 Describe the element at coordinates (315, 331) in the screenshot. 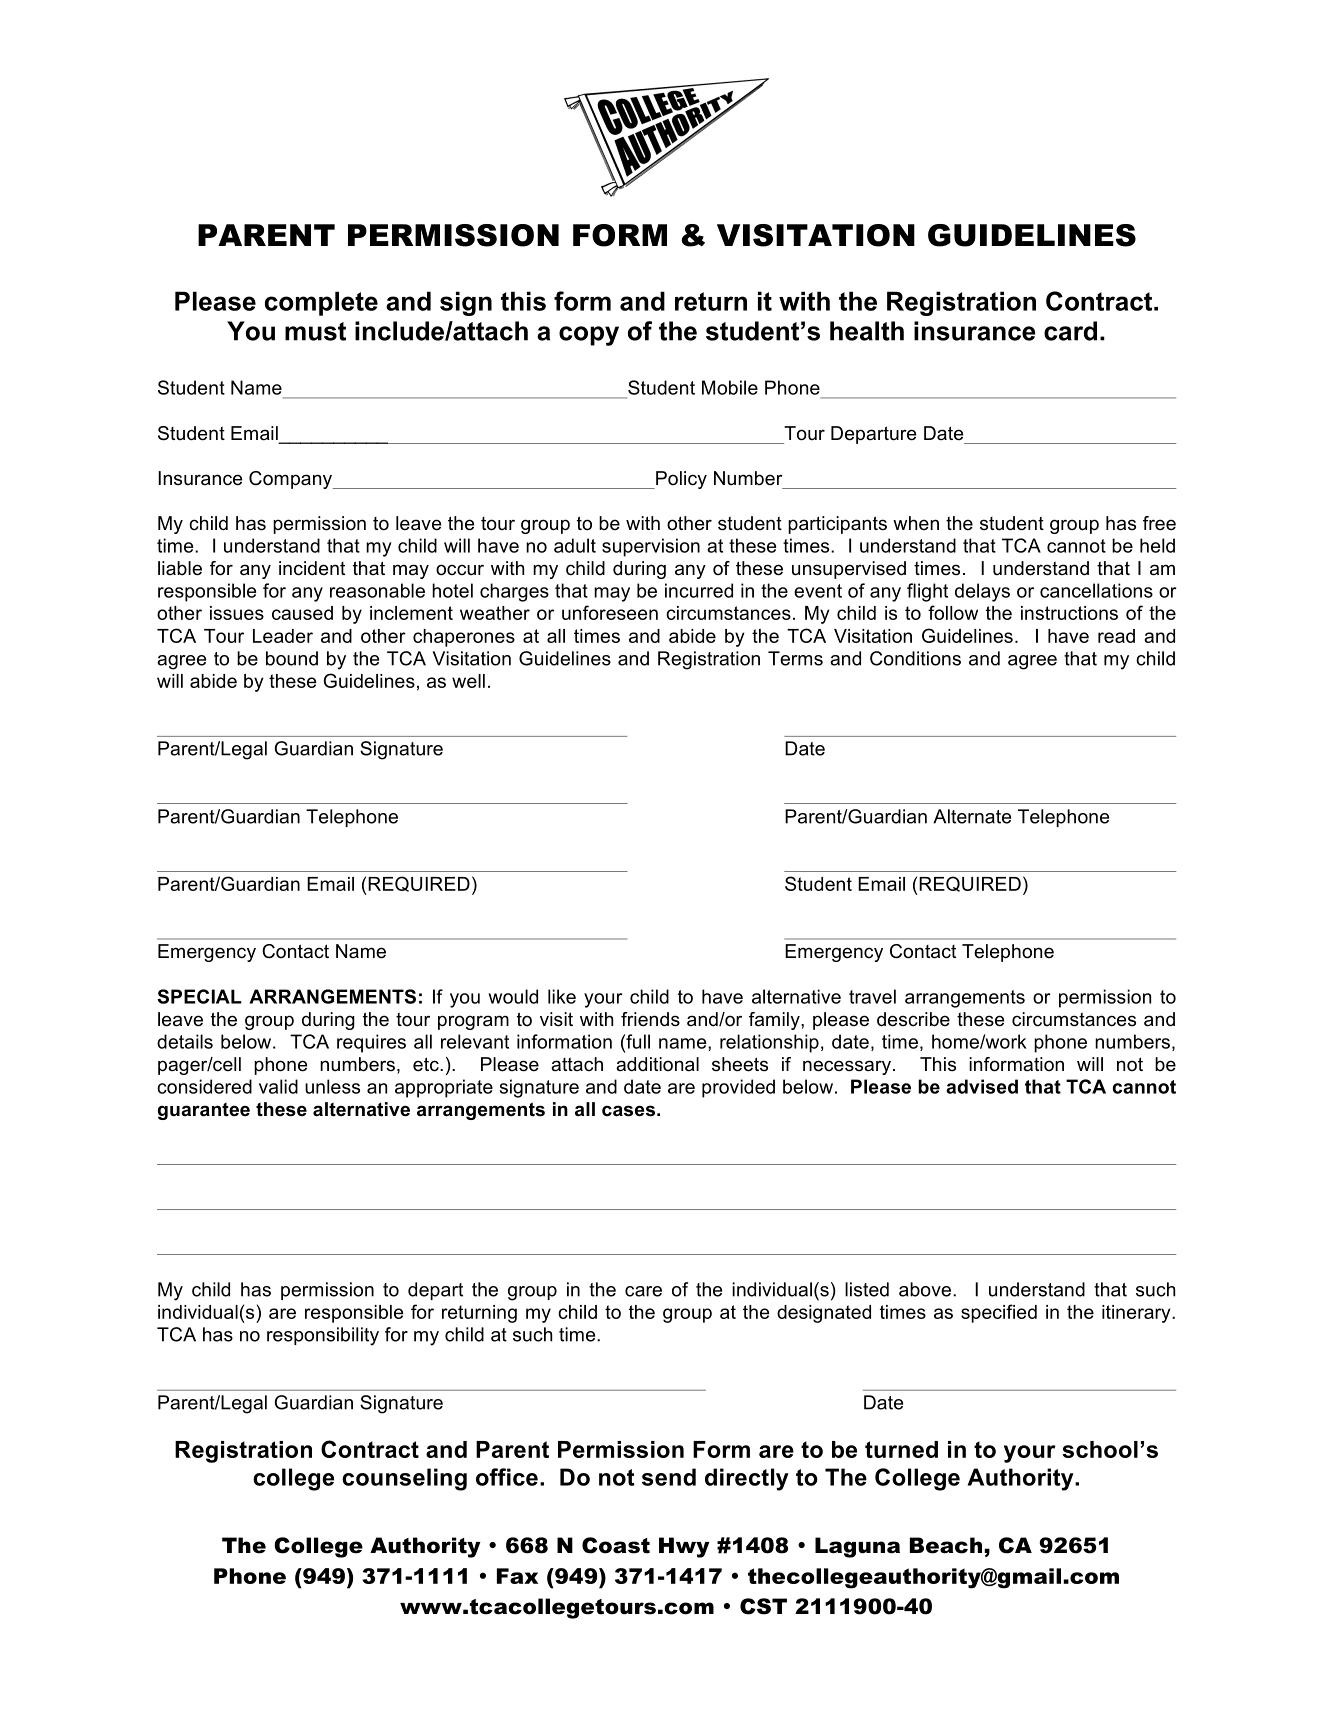

I see `must` at that location.
